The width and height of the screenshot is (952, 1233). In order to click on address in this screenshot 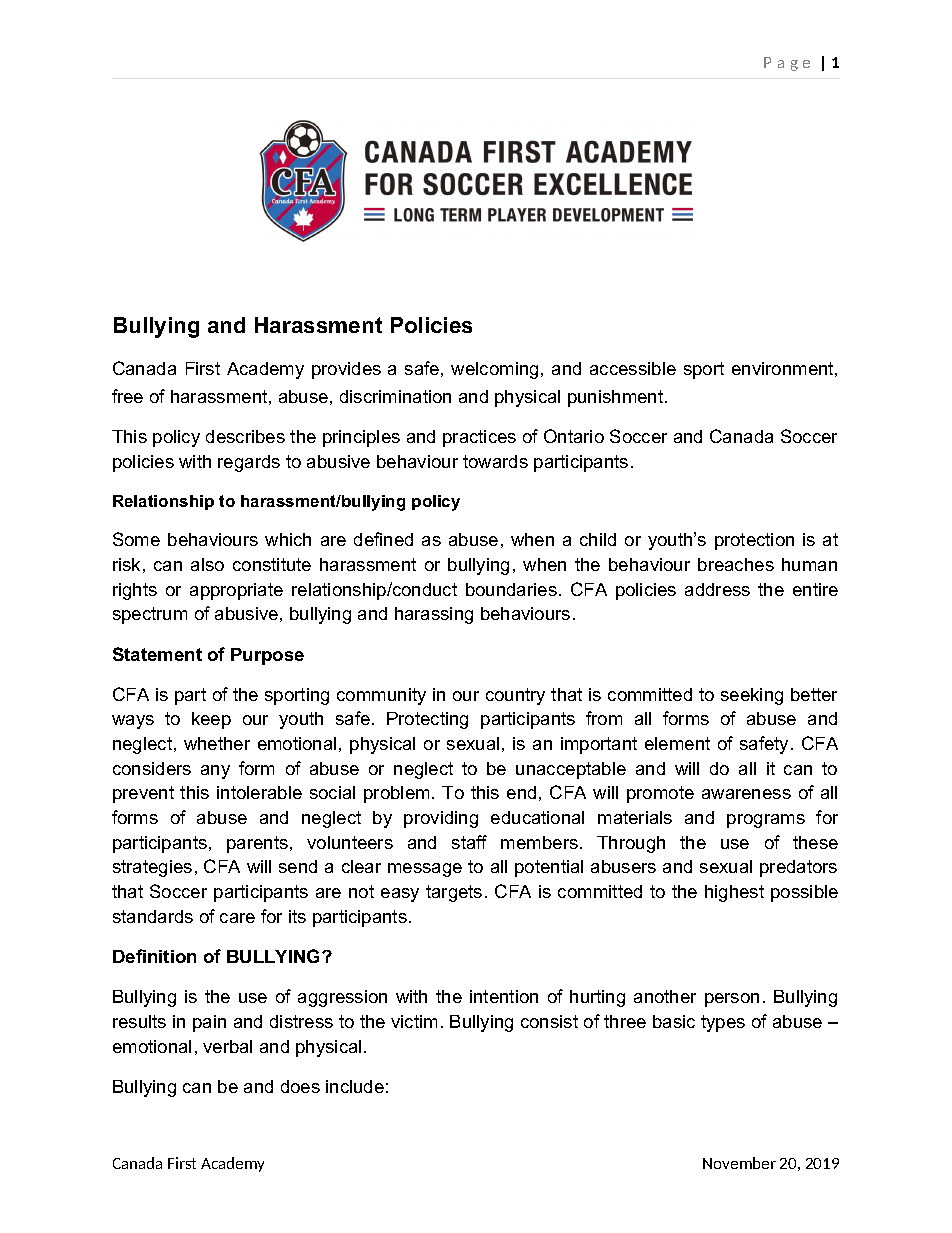, I will do `click(717, 589)`.
